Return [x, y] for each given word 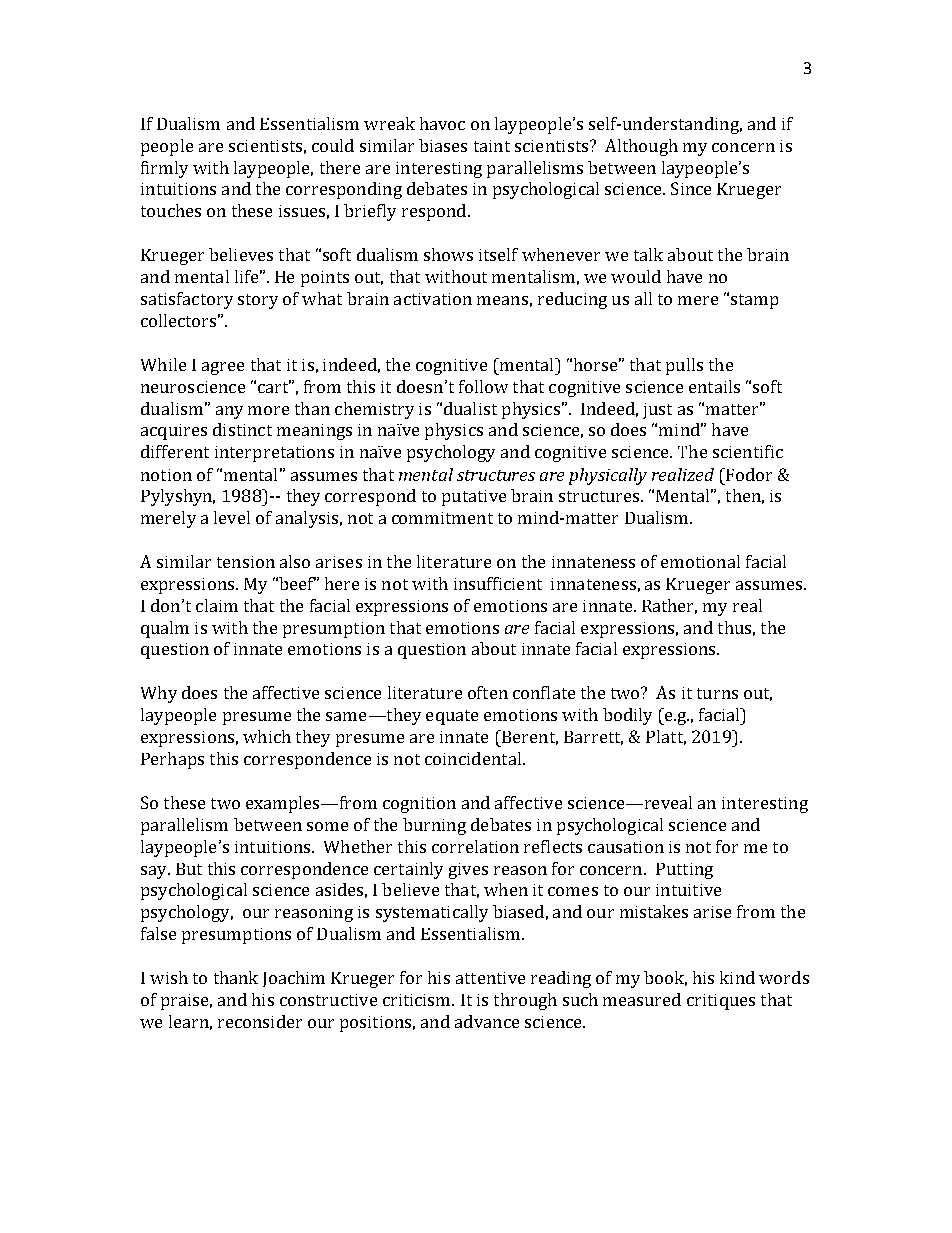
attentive [490, 978]
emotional [700, 561]
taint [492, 146]
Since [691, 188]
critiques [721, 1002]
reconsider [260, 1021]
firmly [164, 169]
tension [246, 562]
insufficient [498, 583]
